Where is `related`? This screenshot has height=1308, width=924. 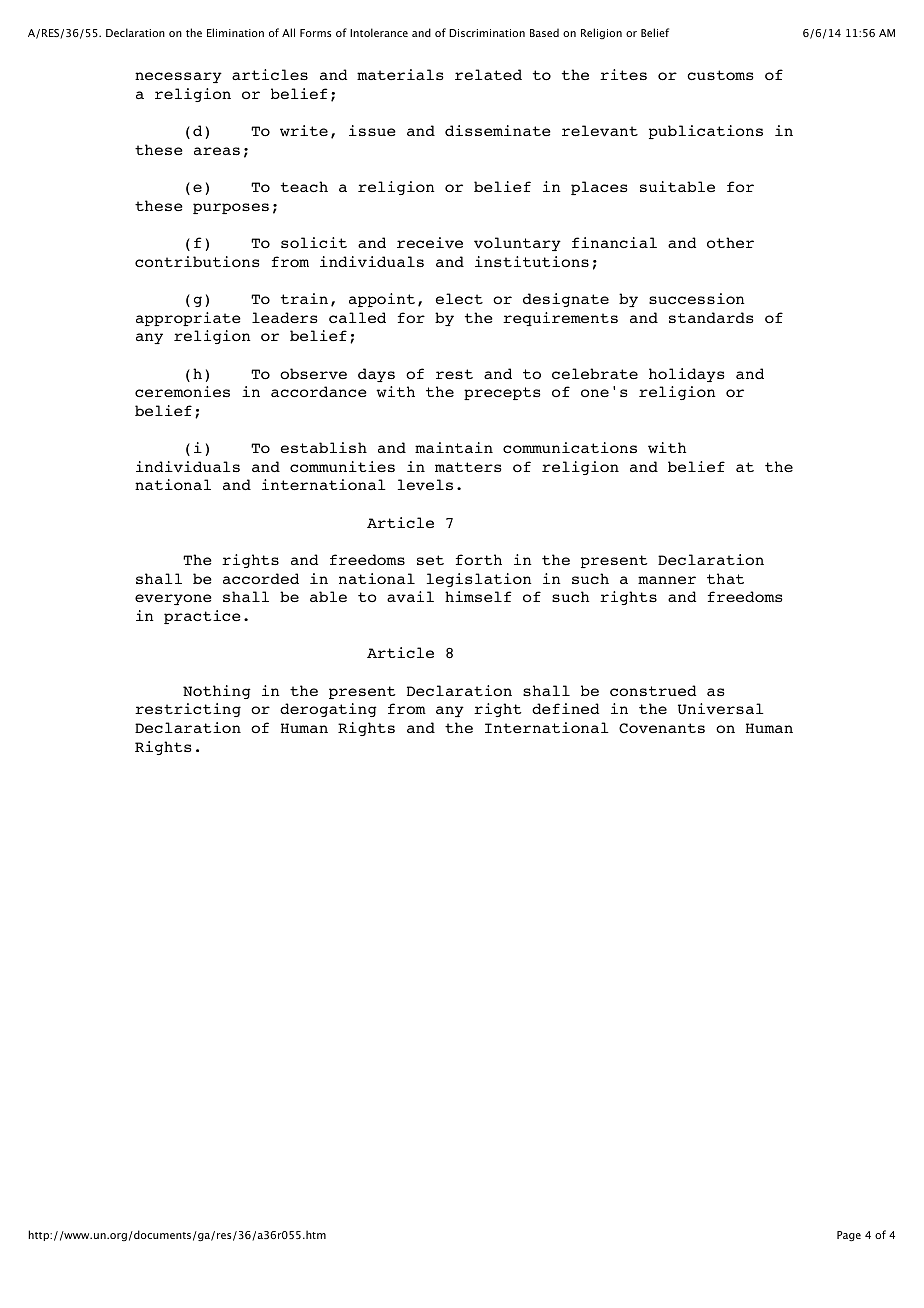 related is located at coordinates (488, 74).
